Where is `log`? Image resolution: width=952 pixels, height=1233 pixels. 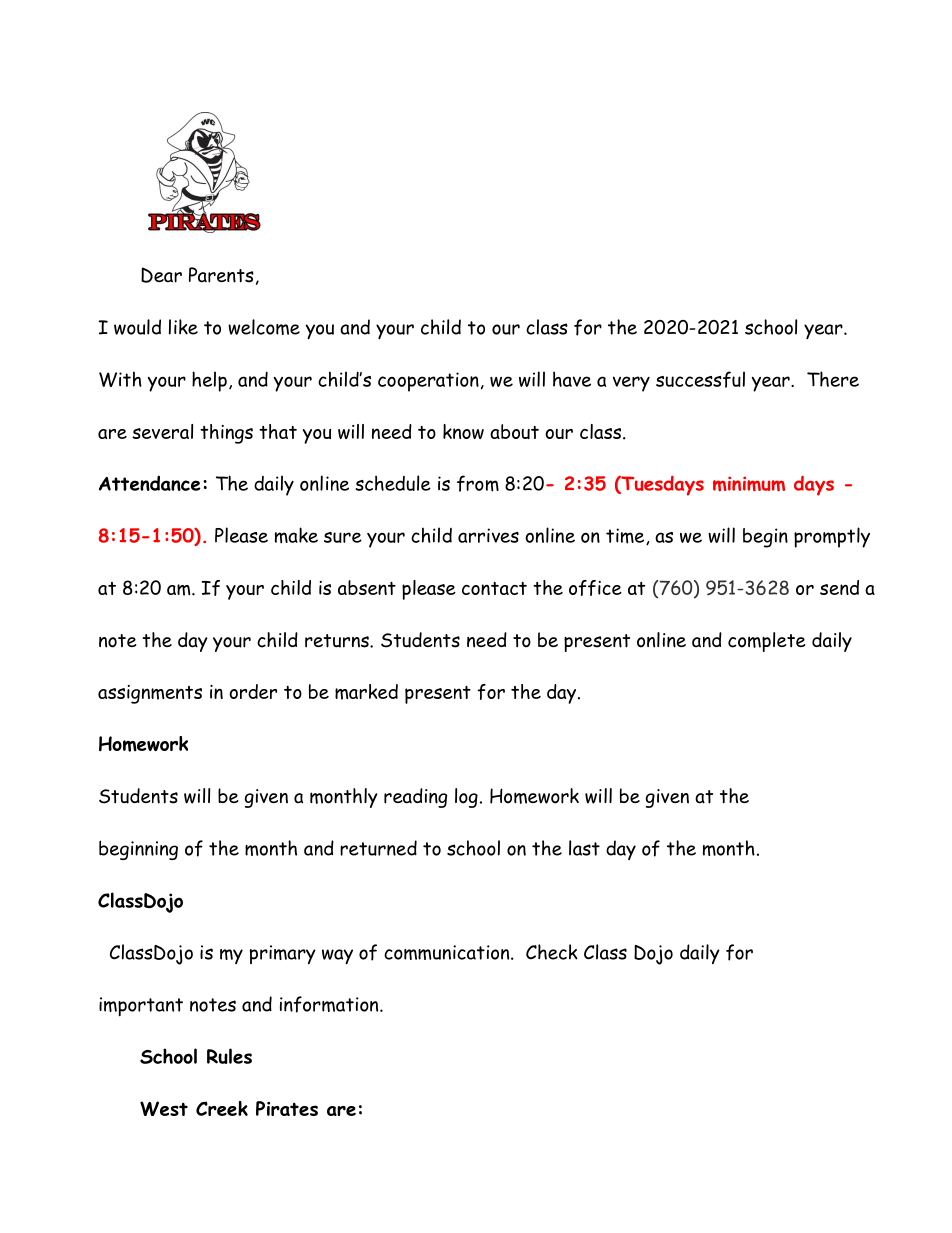
log is located at coordinates (466, 798).
